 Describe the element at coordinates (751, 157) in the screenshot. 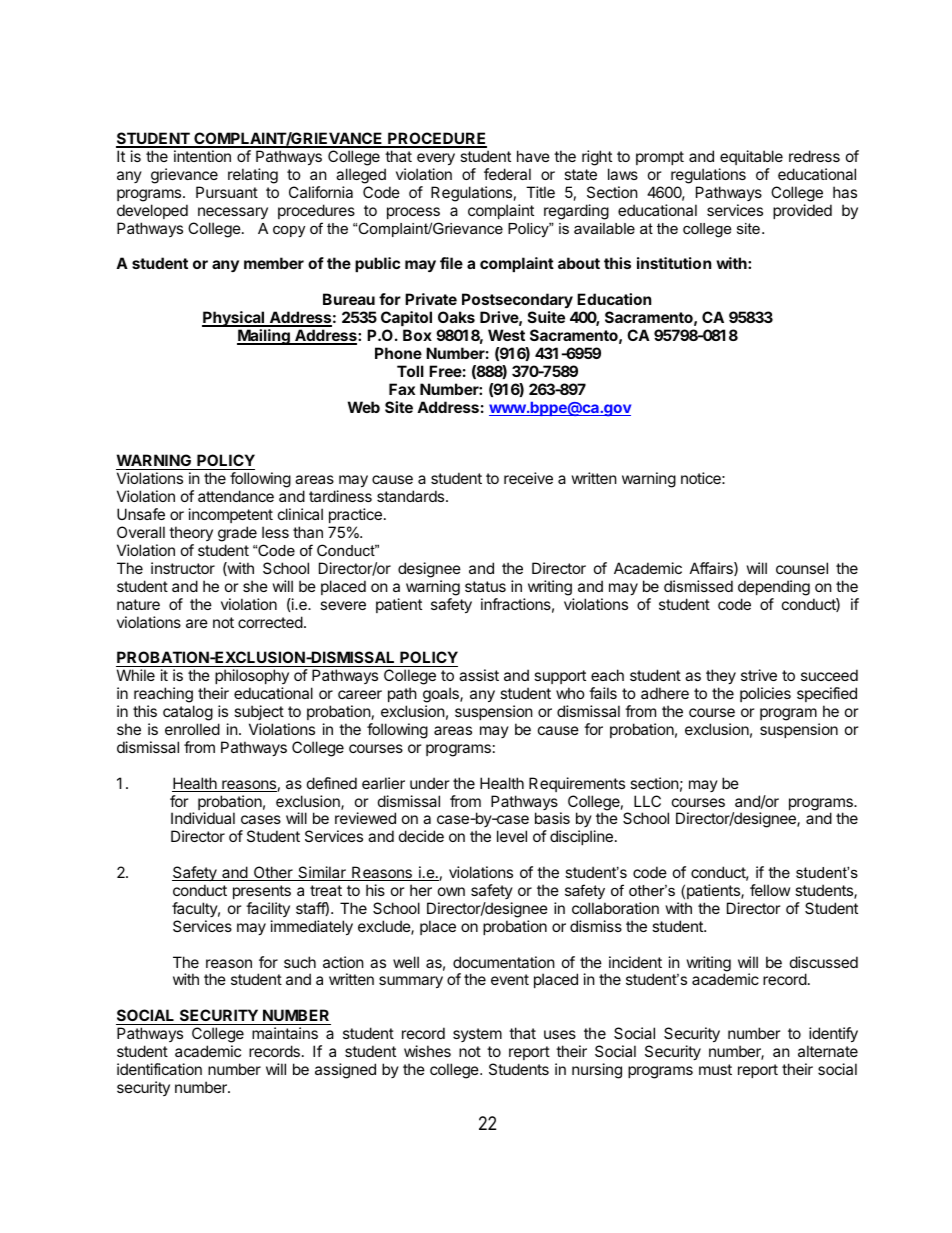

I see `equitable` at that location.
